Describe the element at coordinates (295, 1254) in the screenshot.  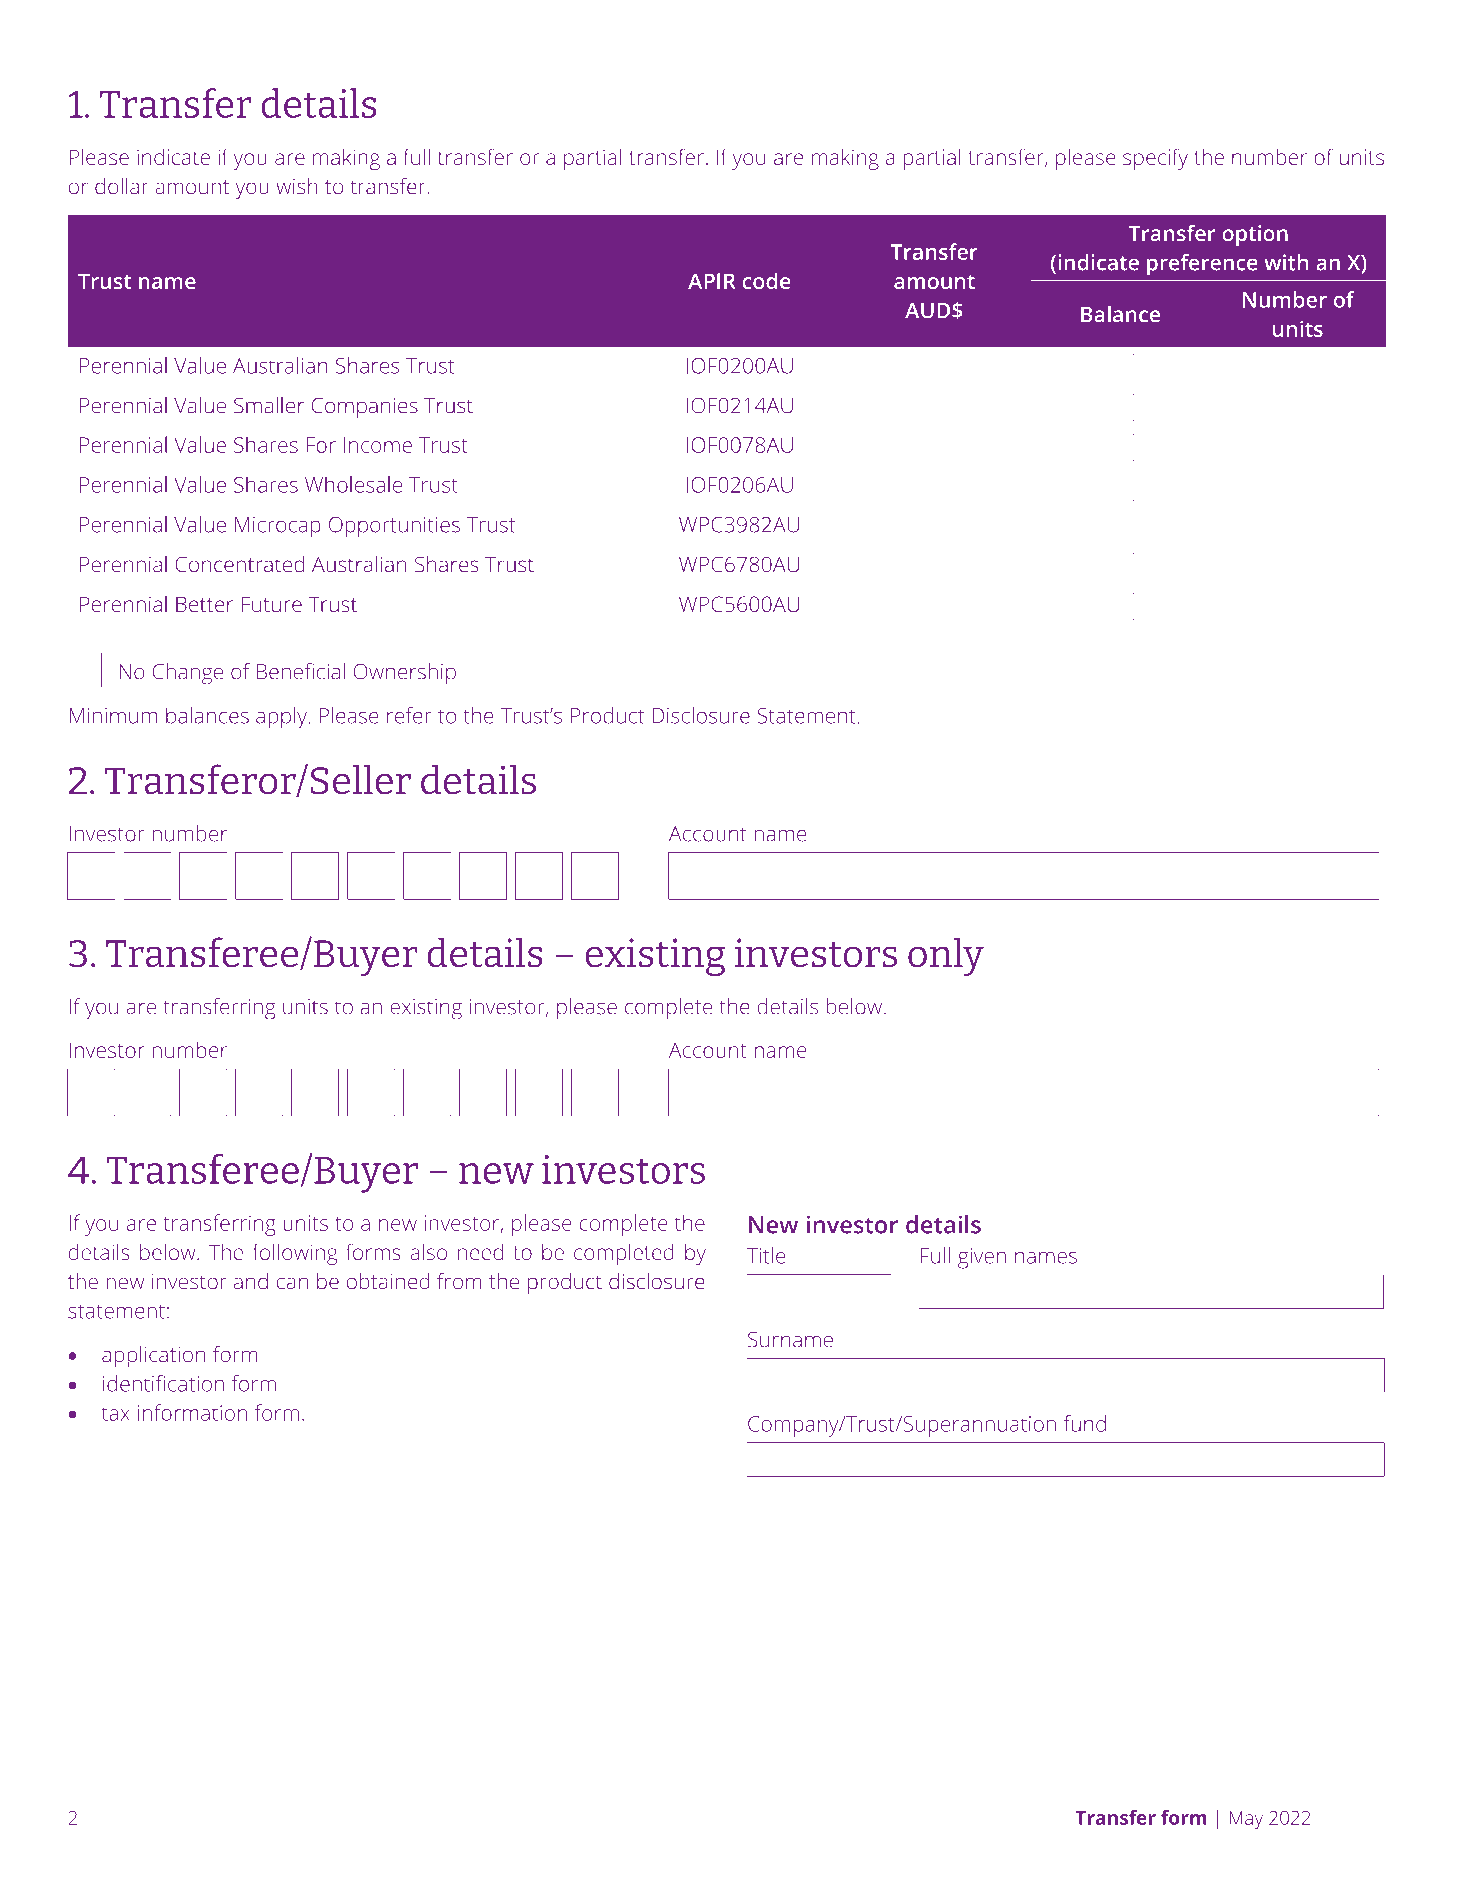
I see `following` at that location.
